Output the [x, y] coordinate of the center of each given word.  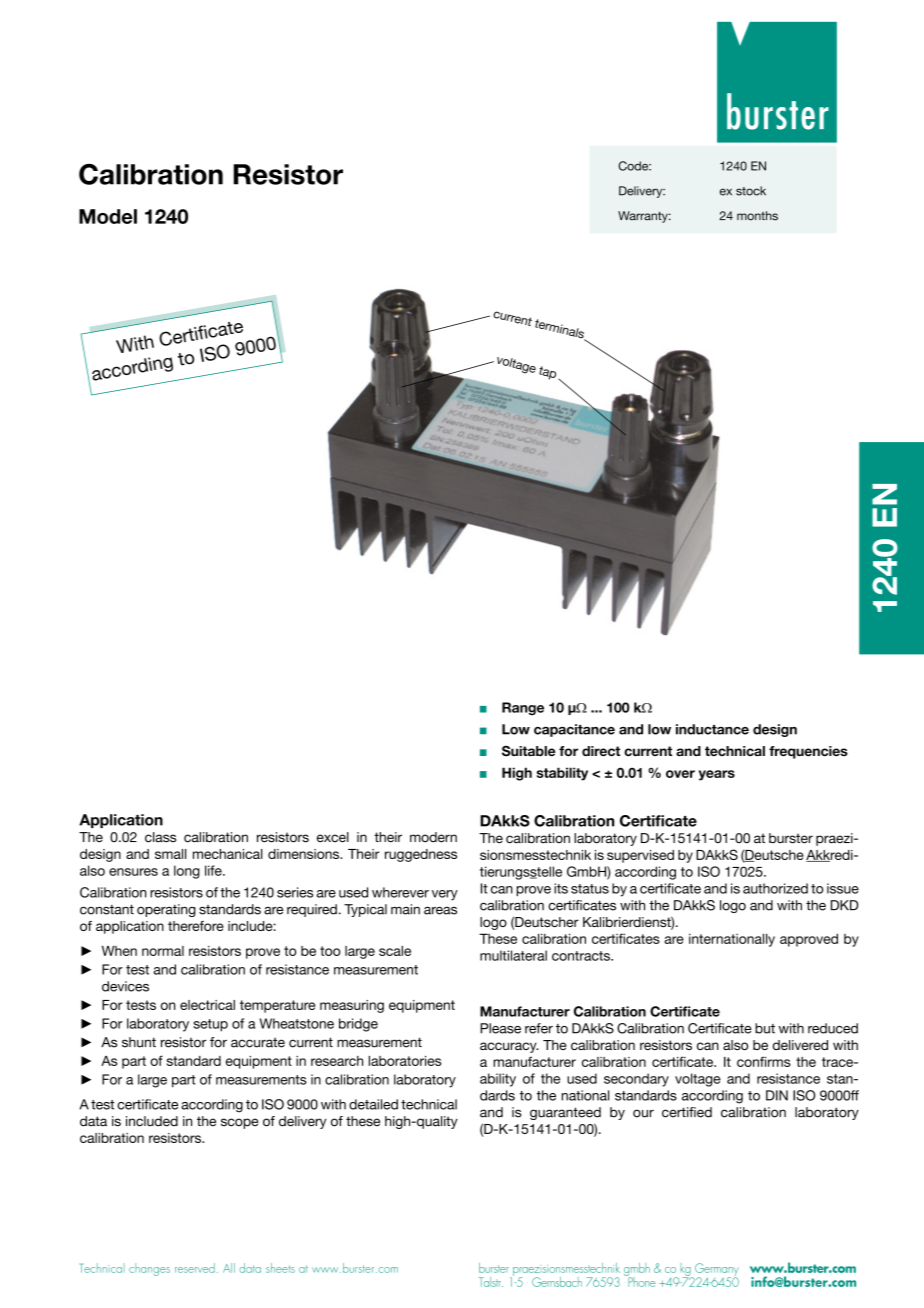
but [765, 1028]
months [757, 216]
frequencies [808, 752]
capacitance [574, 730]
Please [500, 1028]
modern [433, 837]
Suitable [529, 751]
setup [210, 1025]
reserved [195, 1268]
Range [523, 709]
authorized [775, 888]
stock [751, 191]
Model [108, 216]
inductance [712, 729]
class [160, 837]
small [170, 854]
